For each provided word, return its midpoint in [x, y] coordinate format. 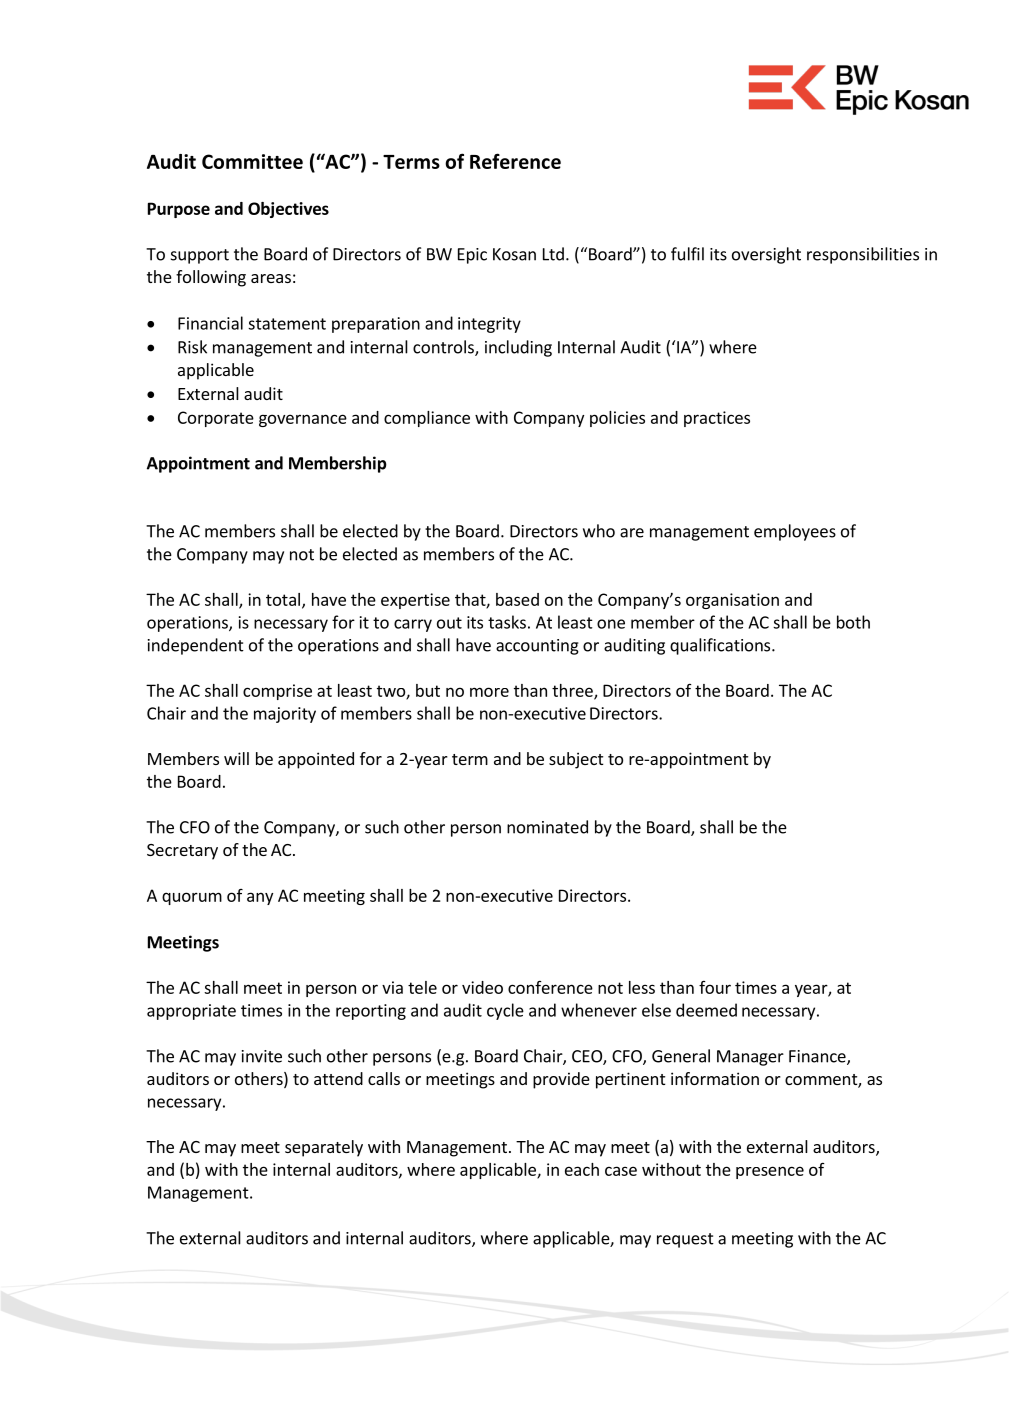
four [715, 987]
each [582, 1169]
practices [717, 419]
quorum [192, 898]
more [489, 692]
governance [303, 420]
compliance [427, 419]
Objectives [288, 210]
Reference [515, 161]
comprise [277, 692]
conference [550, 987]
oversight [766, 255]
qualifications [721, 646]
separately [324, 1148]
